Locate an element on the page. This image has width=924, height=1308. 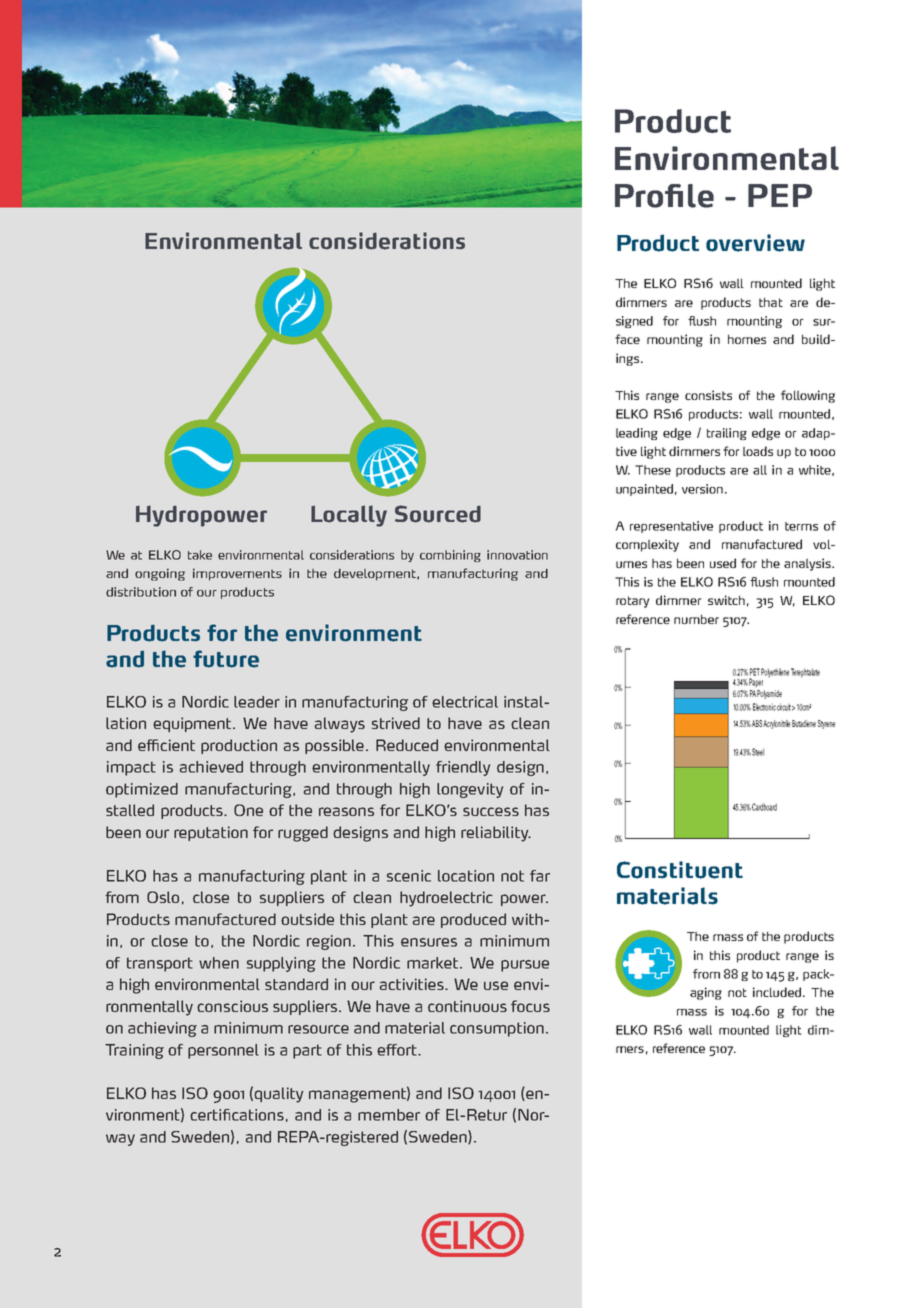
combining is located at coordinates (450, 556).
